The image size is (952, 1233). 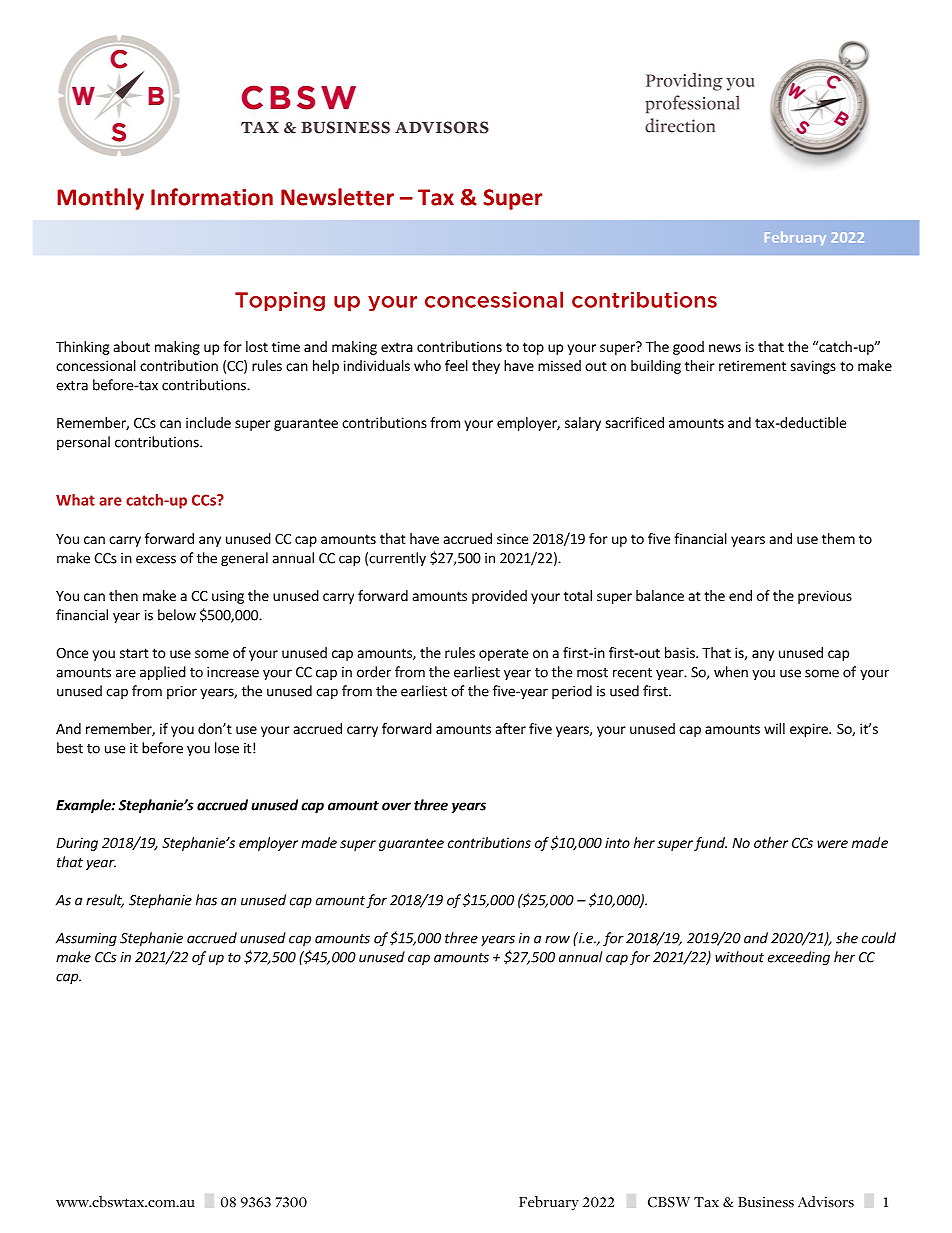 I want to click on they, so click(x=486, y=367).
